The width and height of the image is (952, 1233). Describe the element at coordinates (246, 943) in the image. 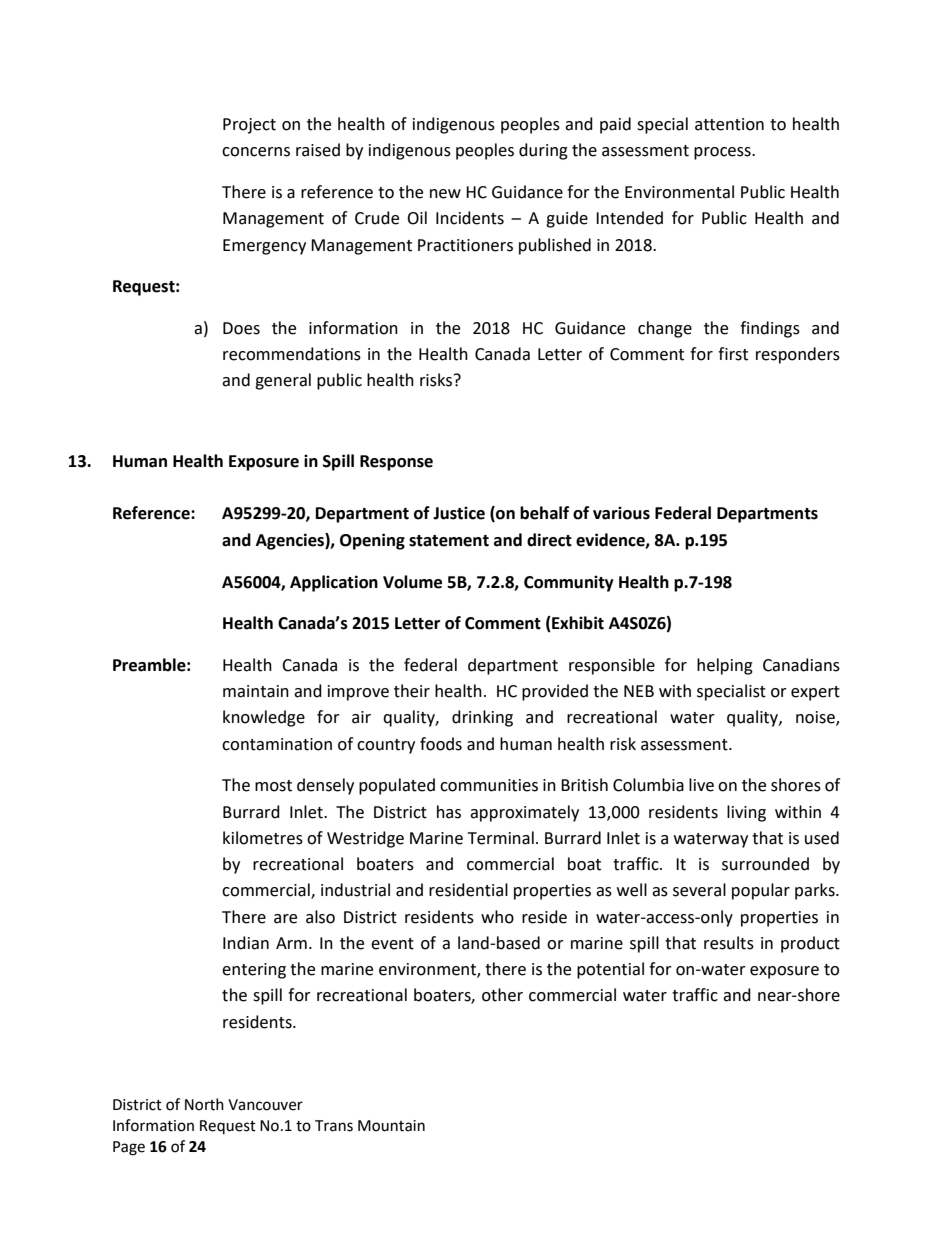

I see `Indian` at that location.
